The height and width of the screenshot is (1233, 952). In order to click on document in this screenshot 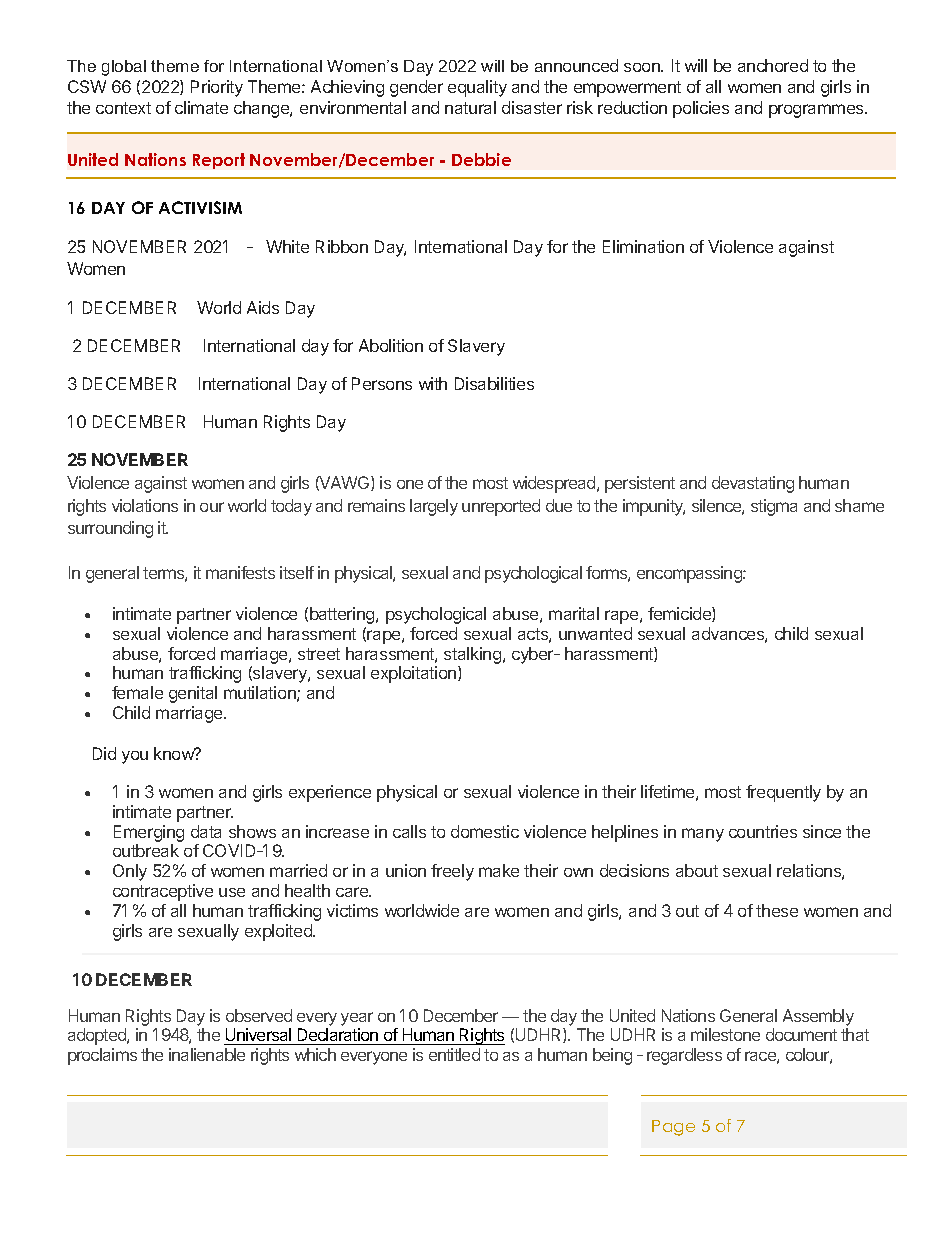, I will do `click(801, 1034)`.
